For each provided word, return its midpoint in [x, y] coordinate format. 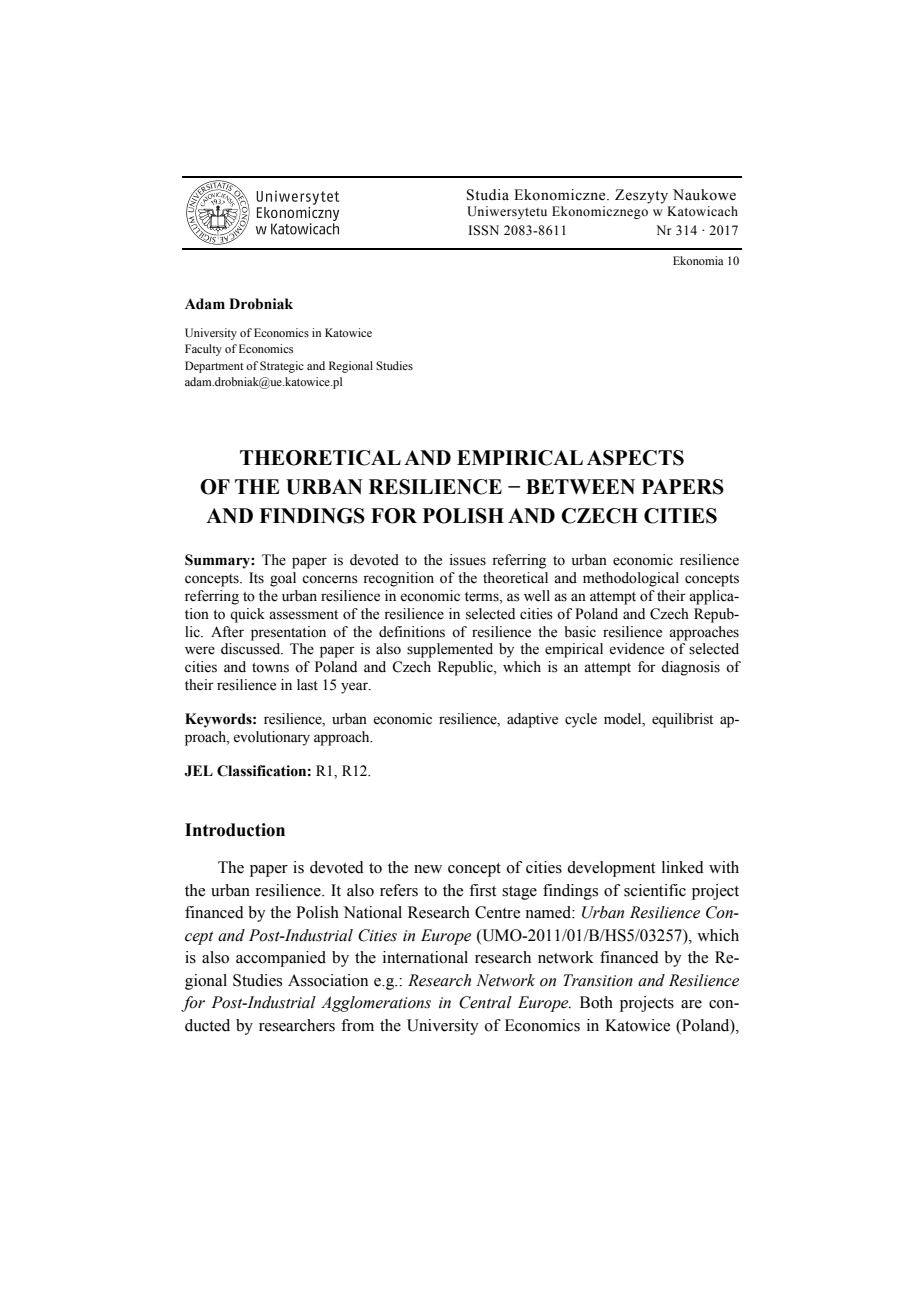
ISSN [483, 230]
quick [247, 615]
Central [485, 1002]
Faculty [203, 350]
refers [399, 890]
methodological [631, 579]
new [428, 869]
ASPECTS [635, 458]
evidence [636, 649]
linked [683, 867]
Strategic [282, 367]
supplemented [450, 650]
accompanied [281, 959]
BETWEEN [580, 486]
